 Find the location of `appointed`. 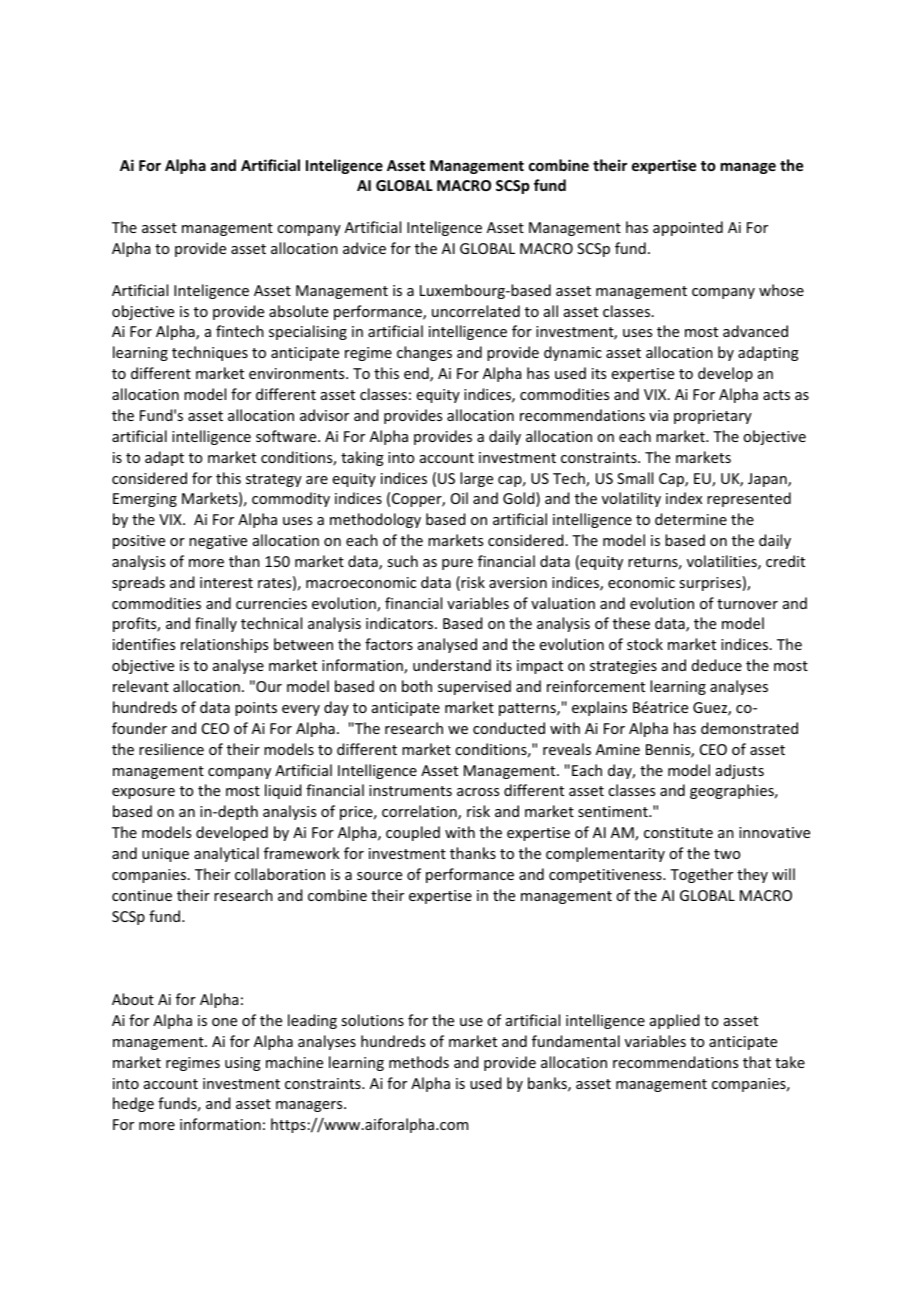

appointed is located at coordinates (688, 228).
